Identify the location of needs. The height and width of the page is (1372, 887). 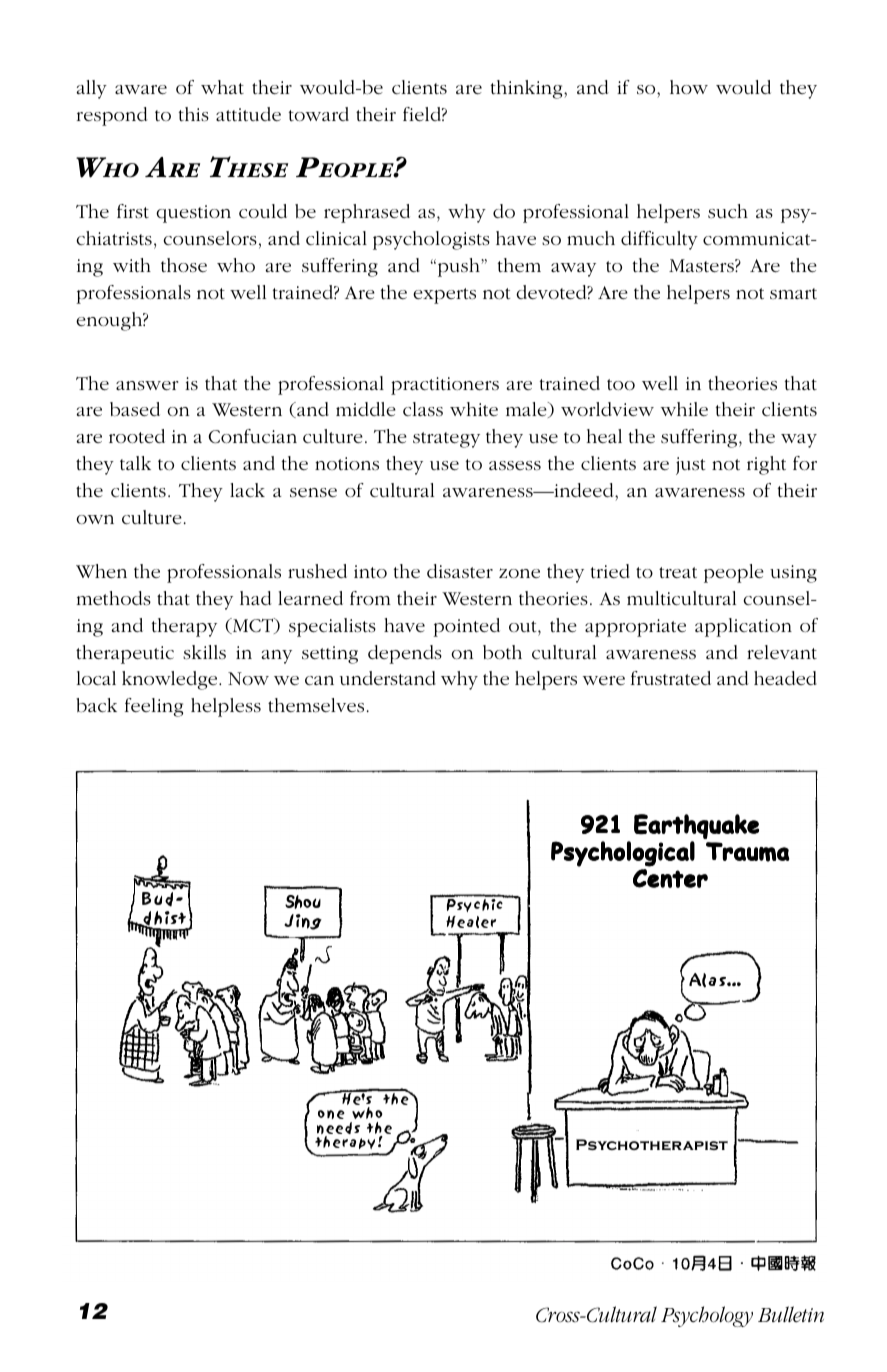
(338, 1129).
